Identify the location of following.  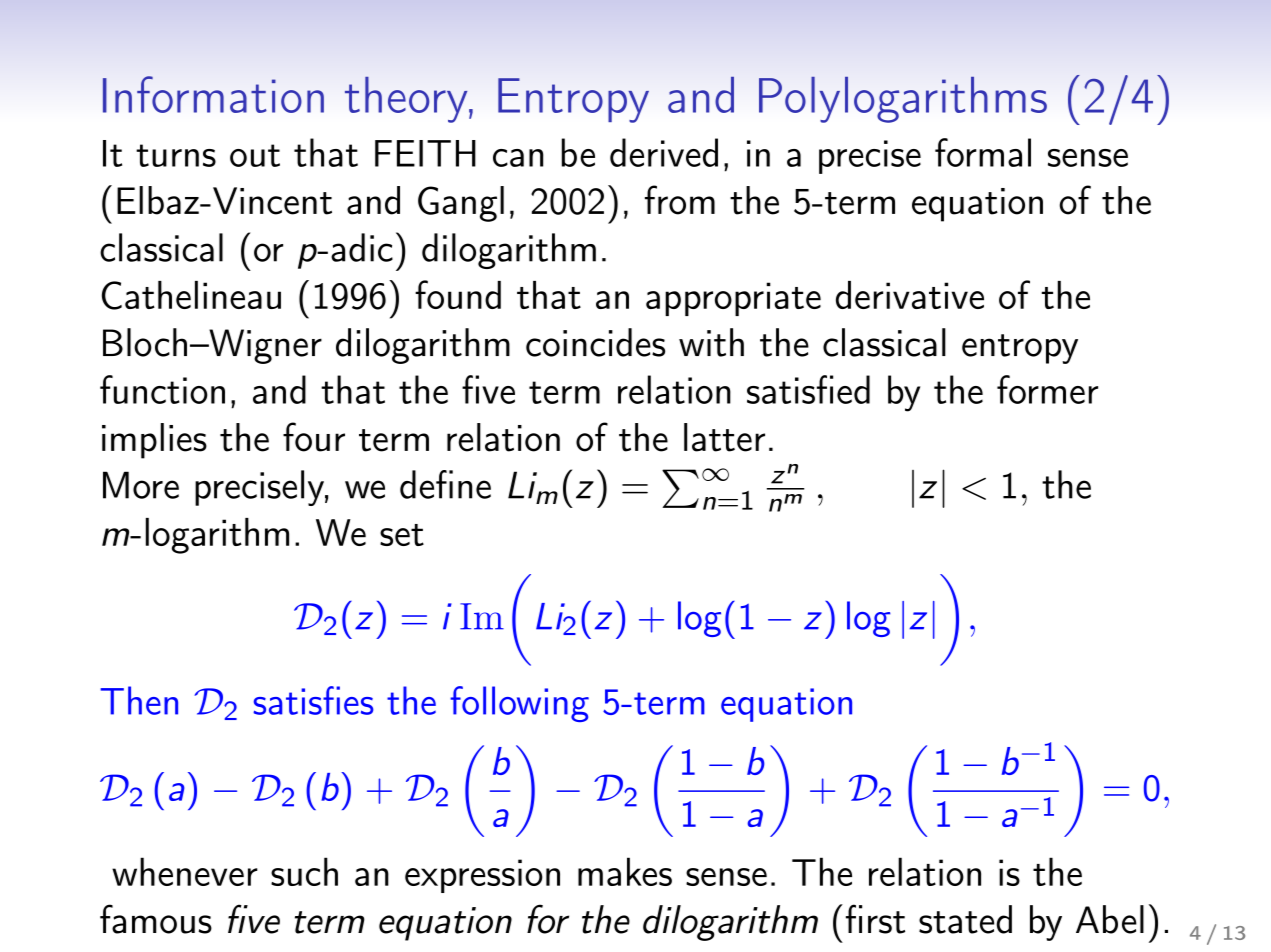
(519, 704).
